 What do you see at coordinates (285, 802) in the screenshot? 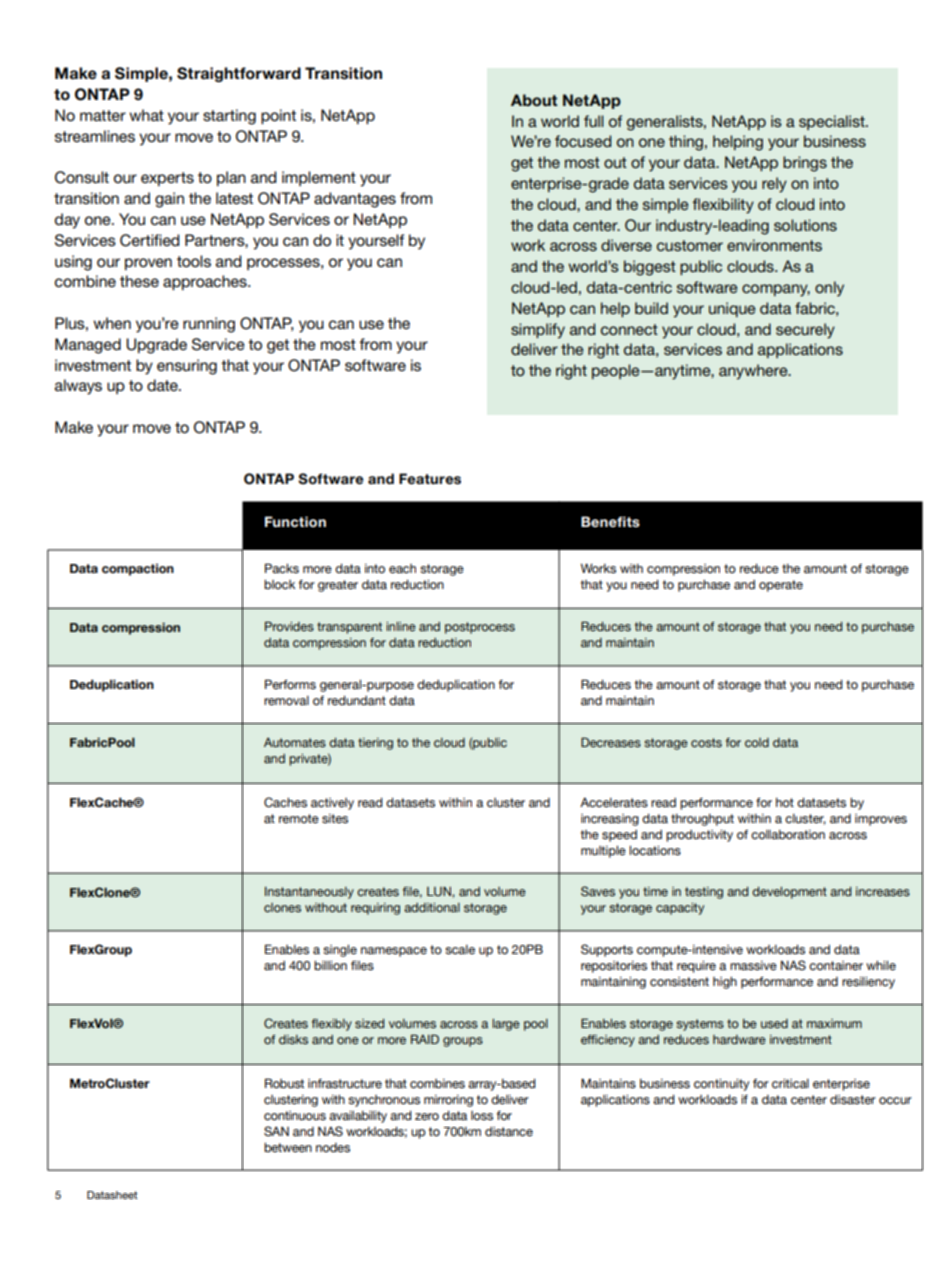
I see `Caches` at bounding box center [285, 802].
